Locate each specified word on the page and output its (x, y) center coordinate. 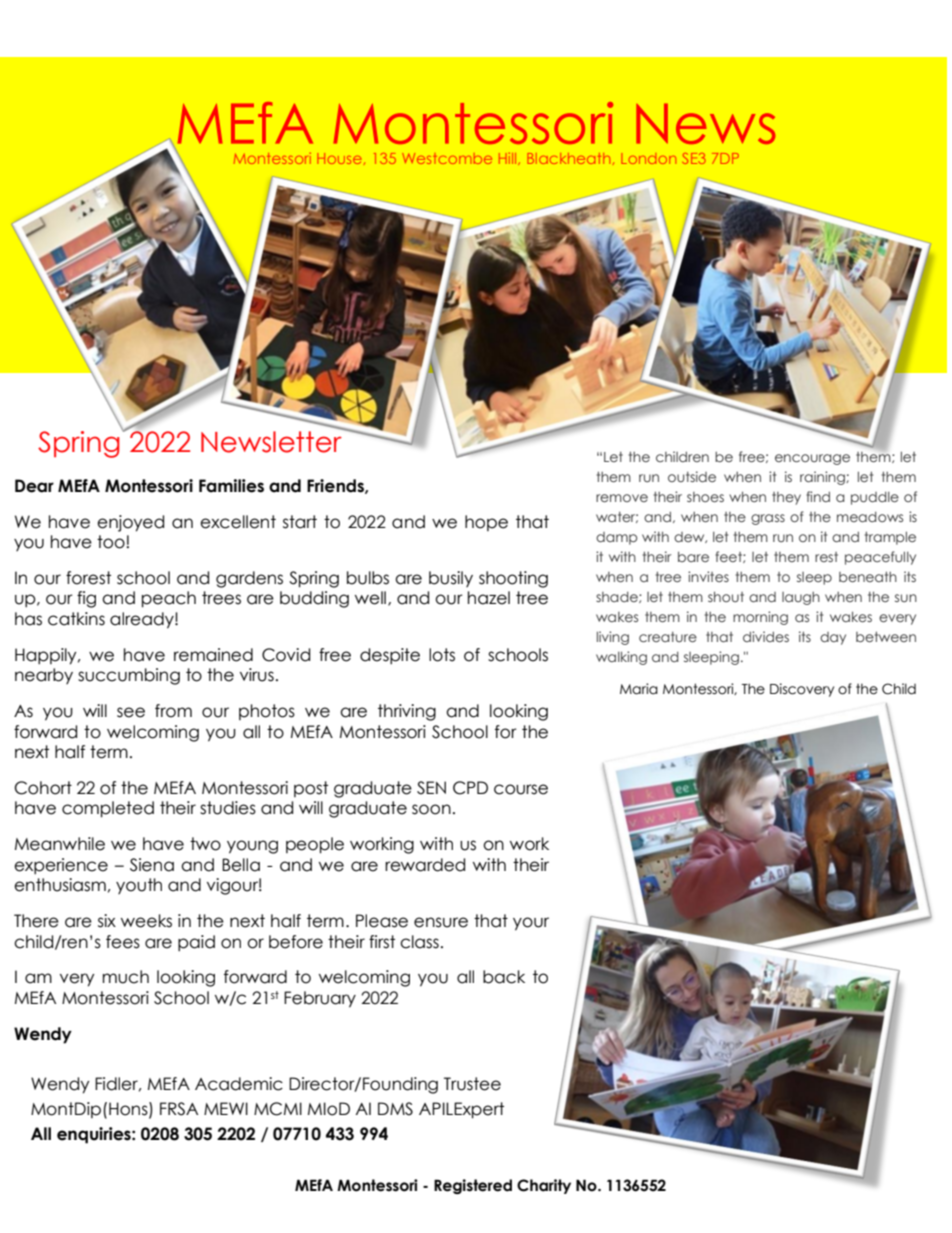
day (833, 638)
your (531, 924)
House (339, 158)
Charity (544, 1186)
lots (442, 655)
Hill (509, 159)
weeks (146, 921)
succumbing (129, 676)
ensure (441, 922)
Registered (473, 1186)
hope (486, 523)
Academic (239, 1084)
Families (231, 486)
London (648, 158)
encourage (812, 459)
